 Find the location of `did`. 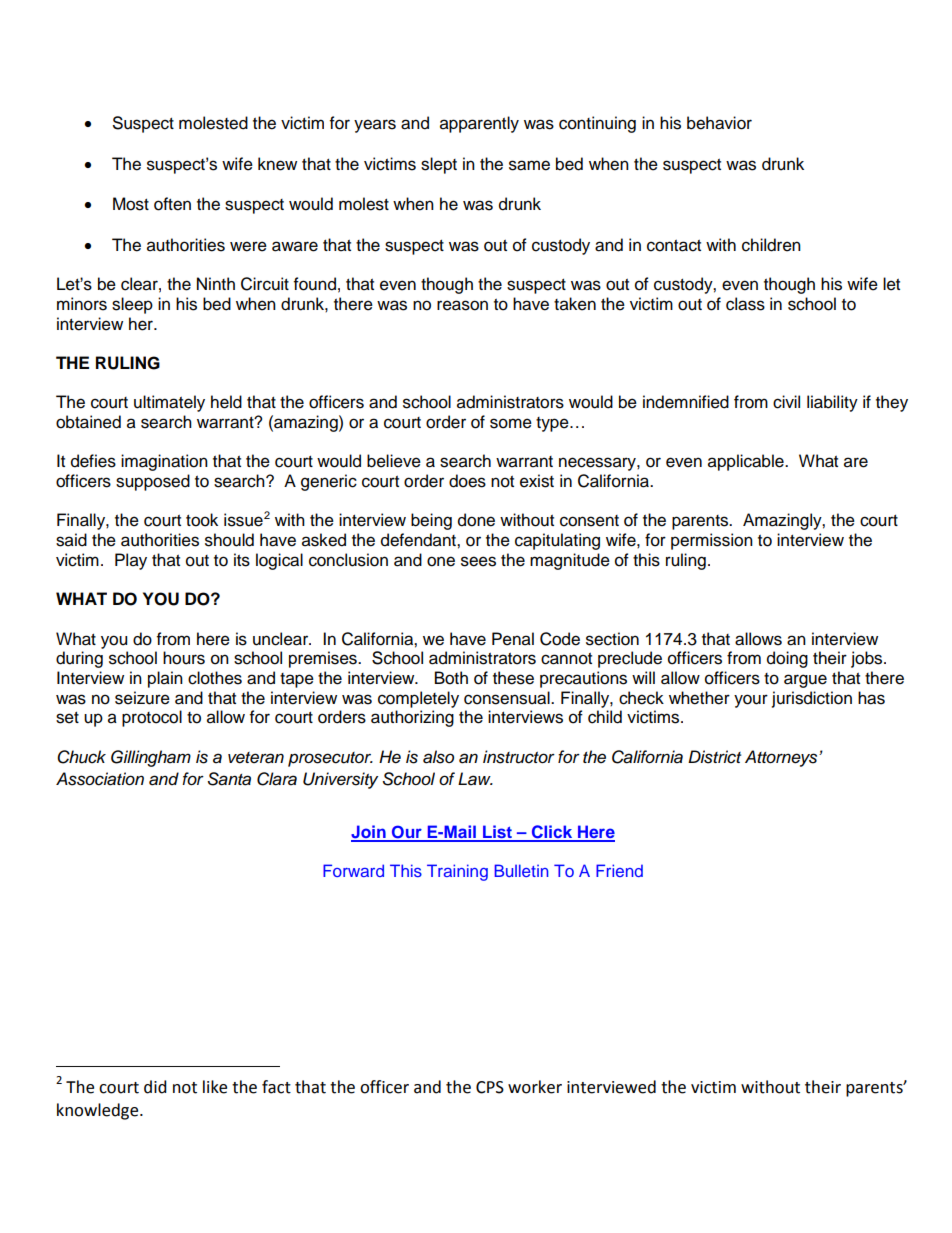

did is located at coordinates (155, 1087).
